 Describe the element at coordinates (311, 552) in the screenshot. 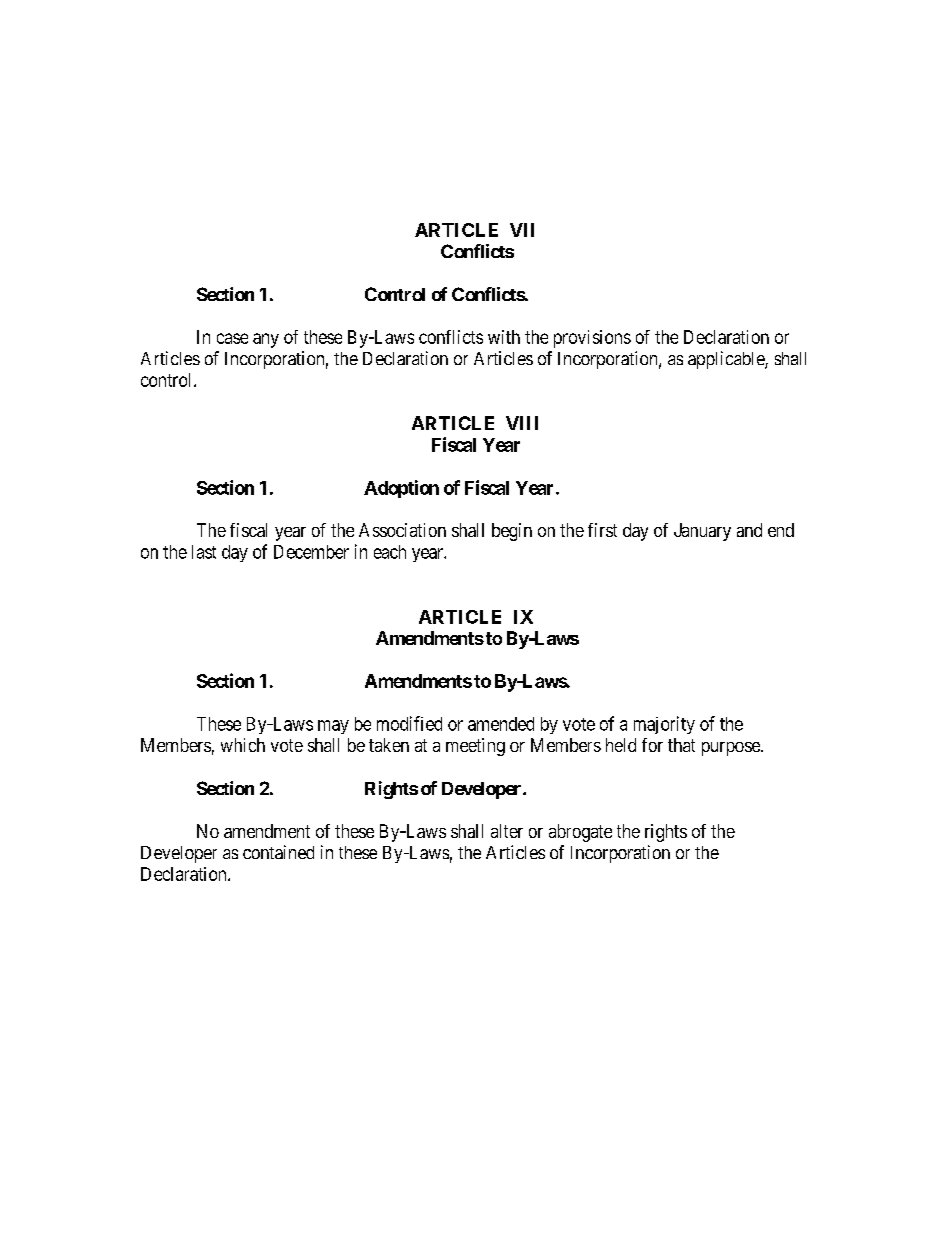

I see `December` at that location.
